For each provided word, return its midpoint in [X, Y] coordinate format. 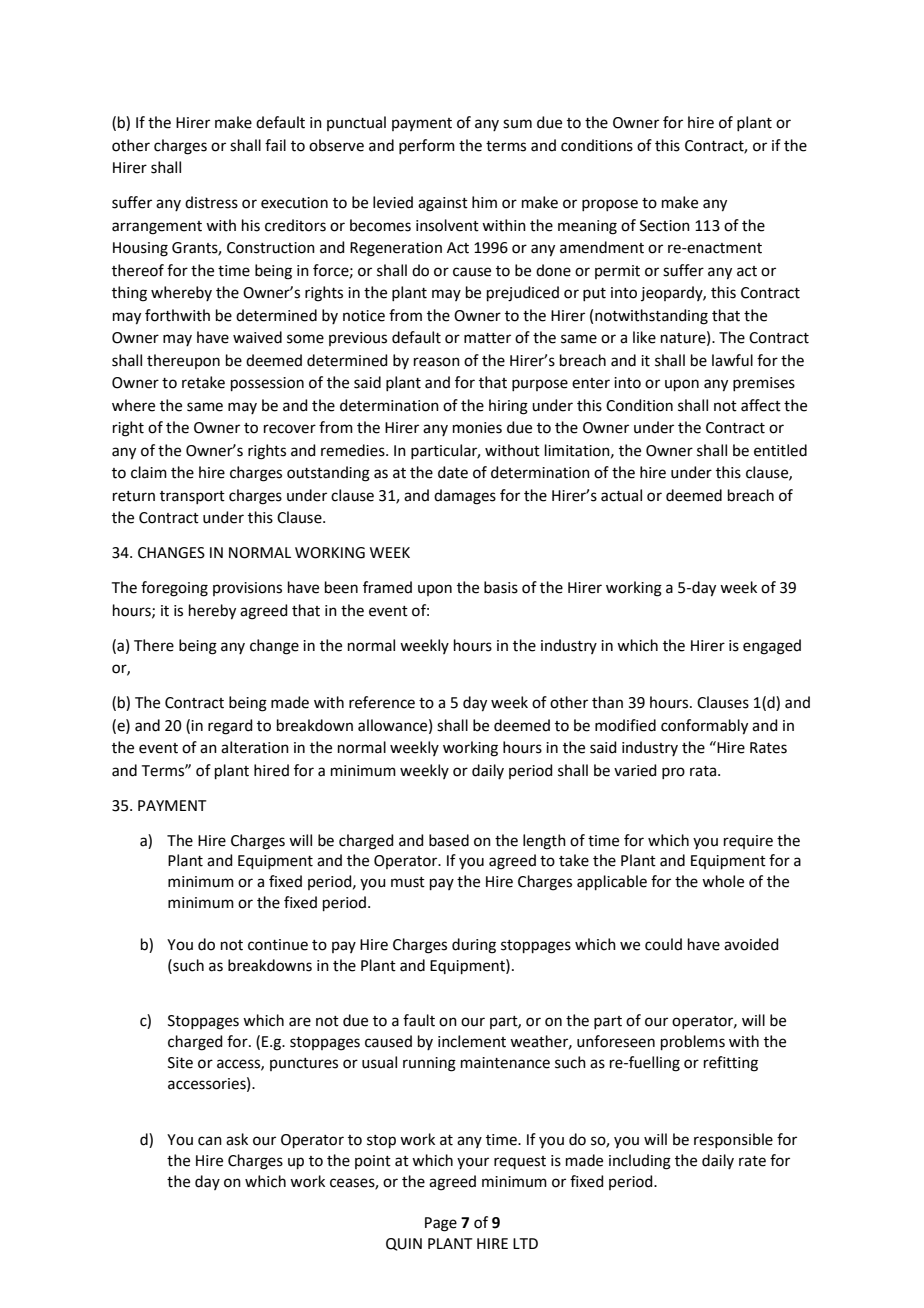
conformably [704, 727]
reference [382, 702]
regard [230, 727]
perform [427, 146]
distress [211, 202]
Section [665, 226]
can [210, 1141]
